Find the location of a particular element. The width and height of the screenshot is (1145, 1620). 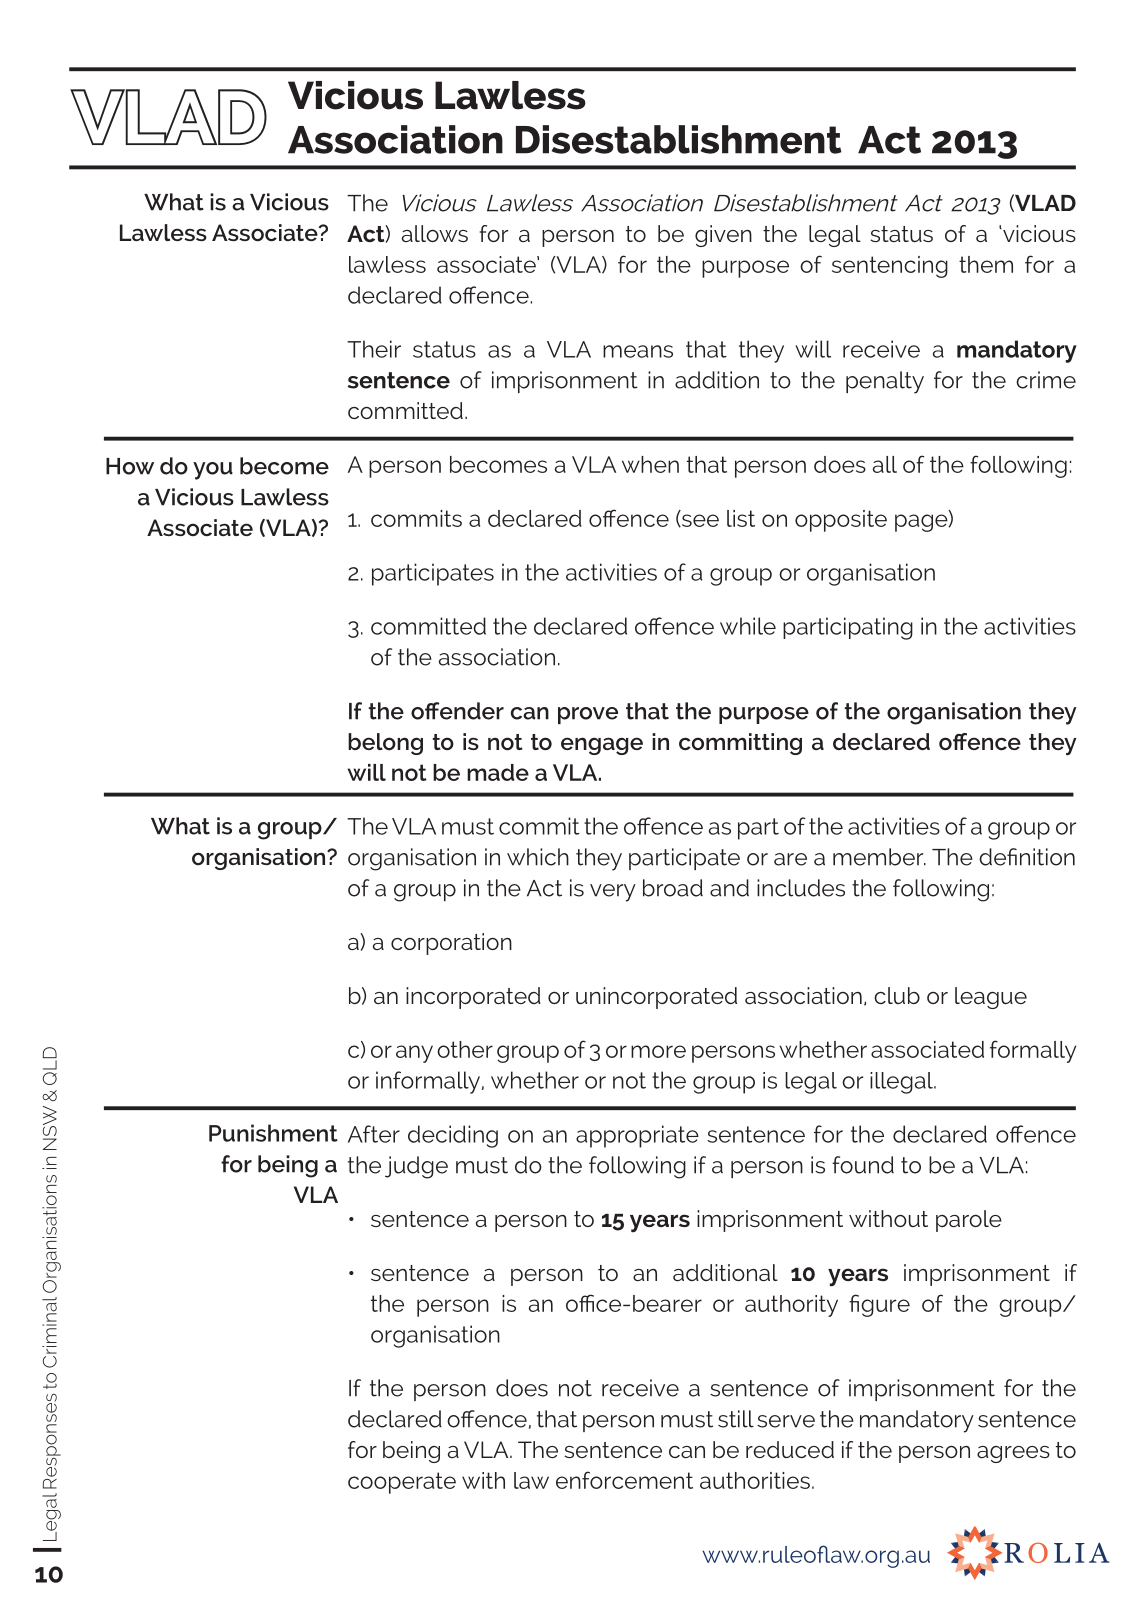

cooperate is located at coordinates (402, 1483).
